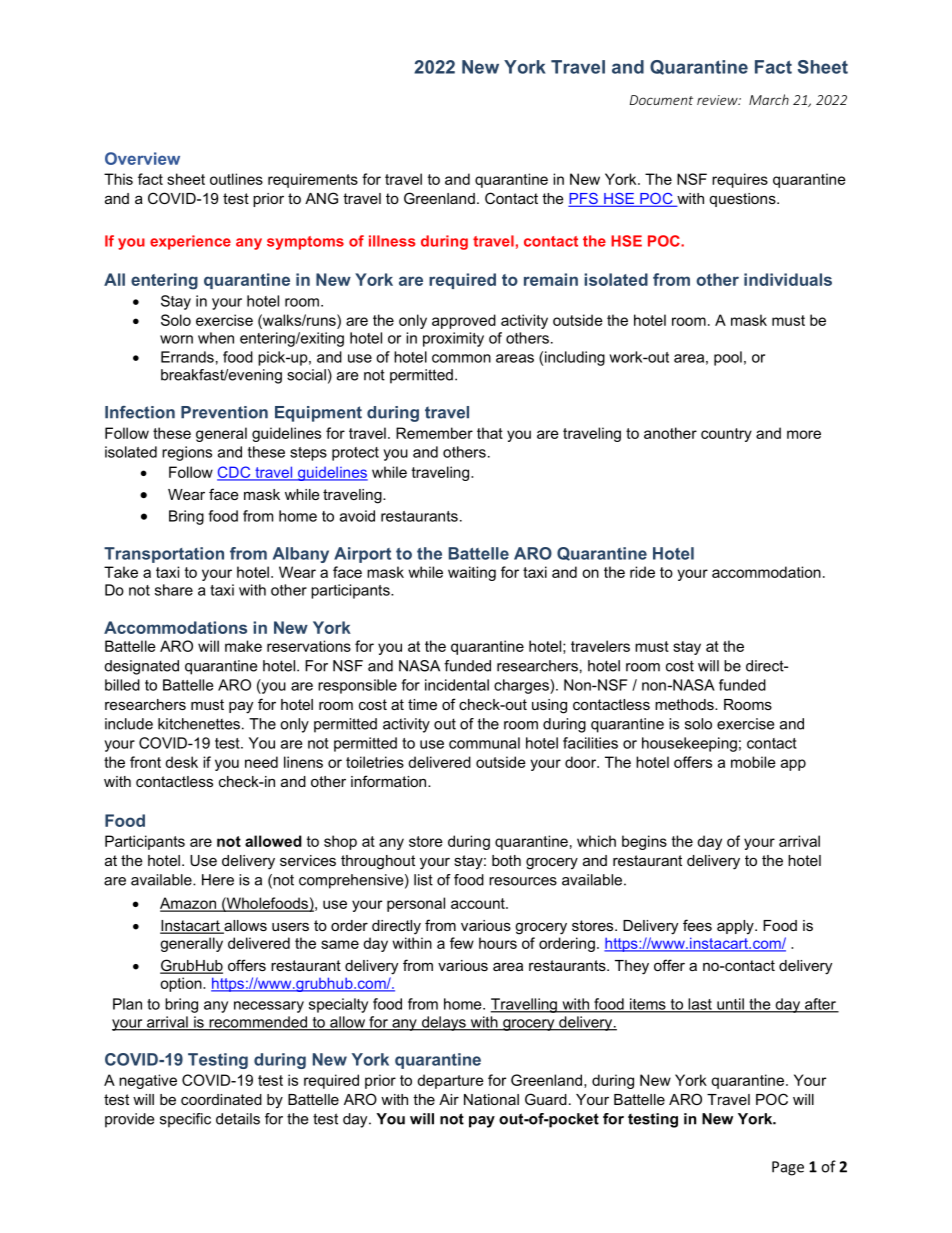 Image resolution: width=952 pixels, height=1233 pixels. What do you see at coordinates (457, 685) in the document?
I see `incidental` at bounding box center [457, 685].
